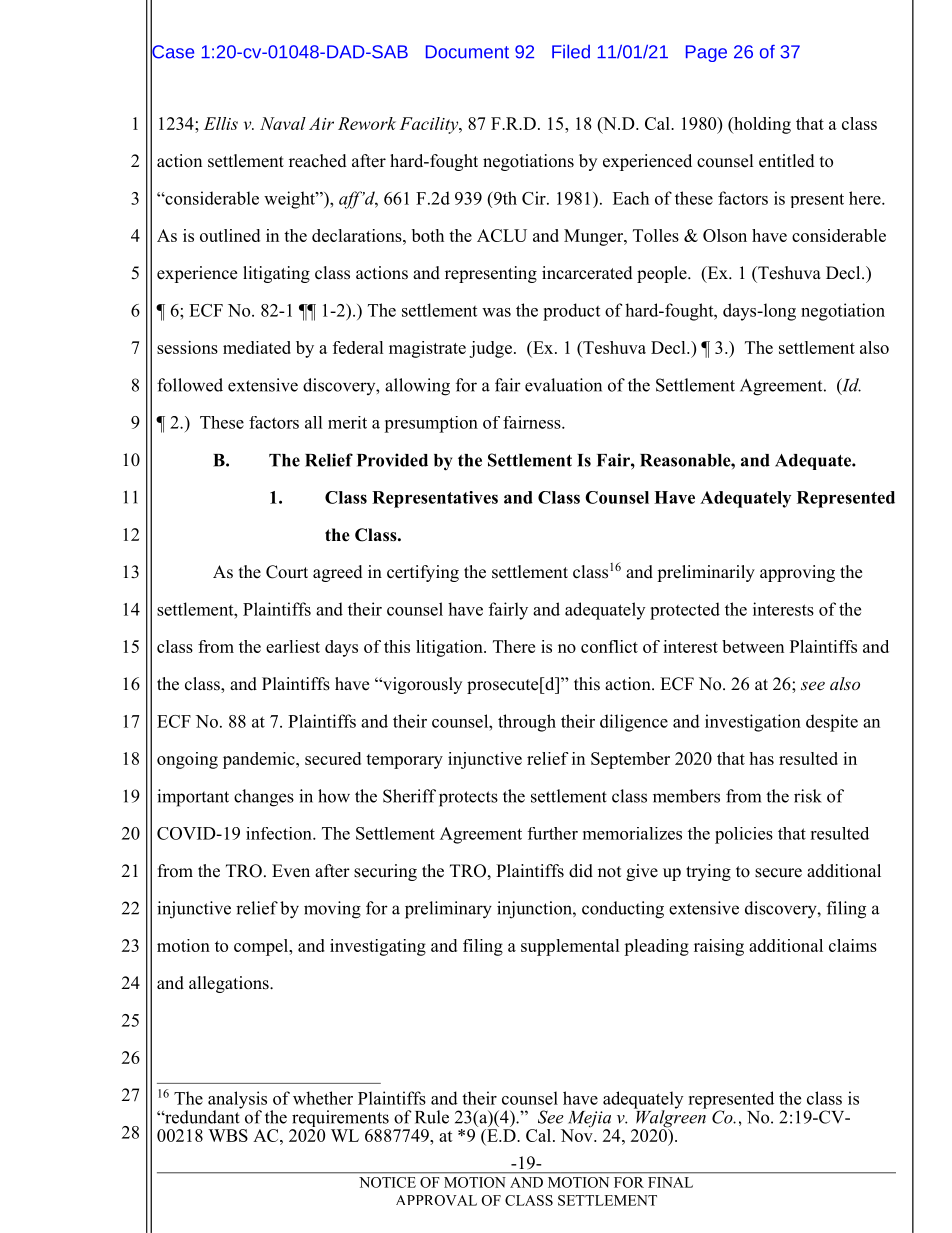  What do you see at coordinates (753, 646) in the screenshot?
I see `between` at bounding box center [753, 646].
